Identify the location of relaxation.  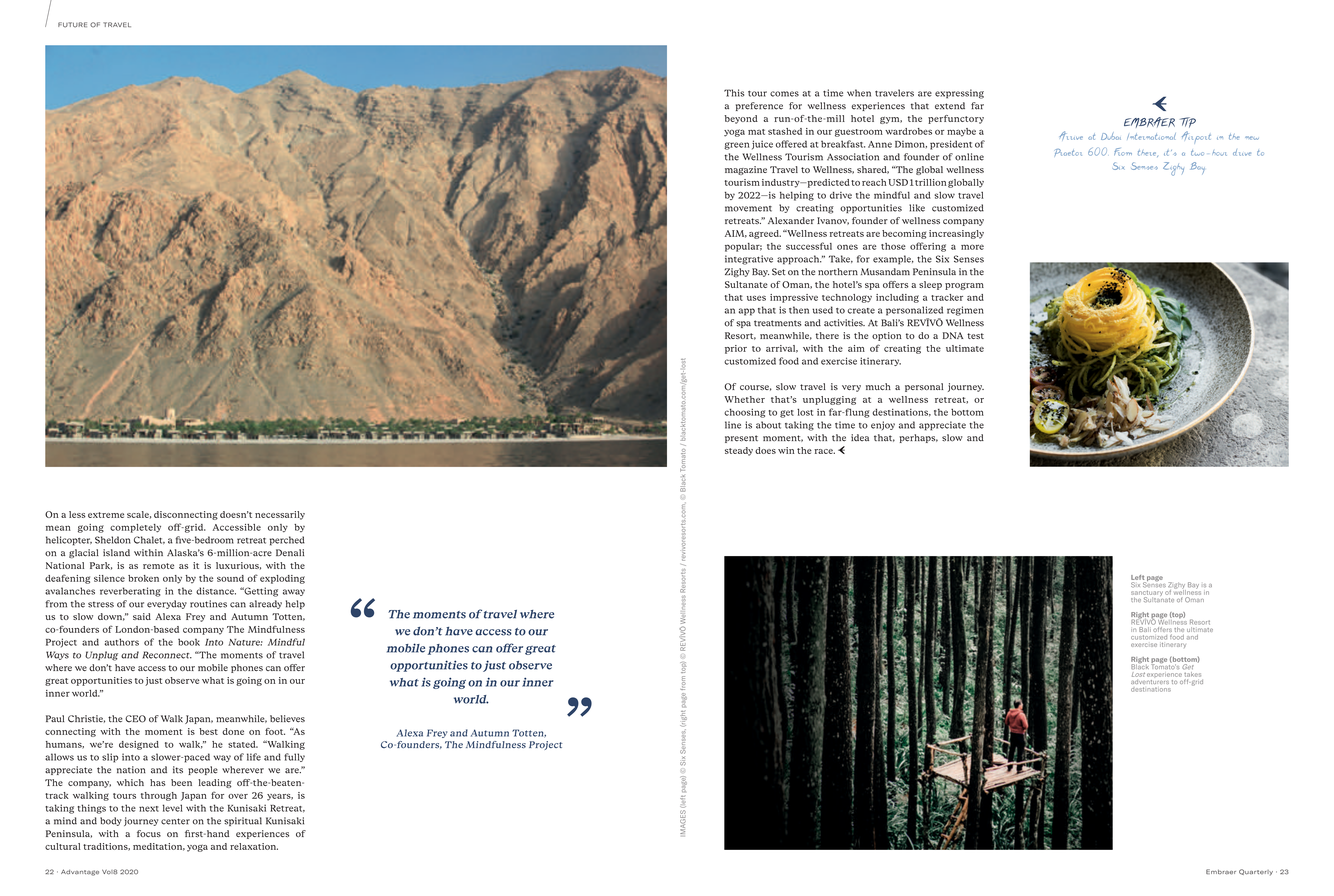
(254, 846).
